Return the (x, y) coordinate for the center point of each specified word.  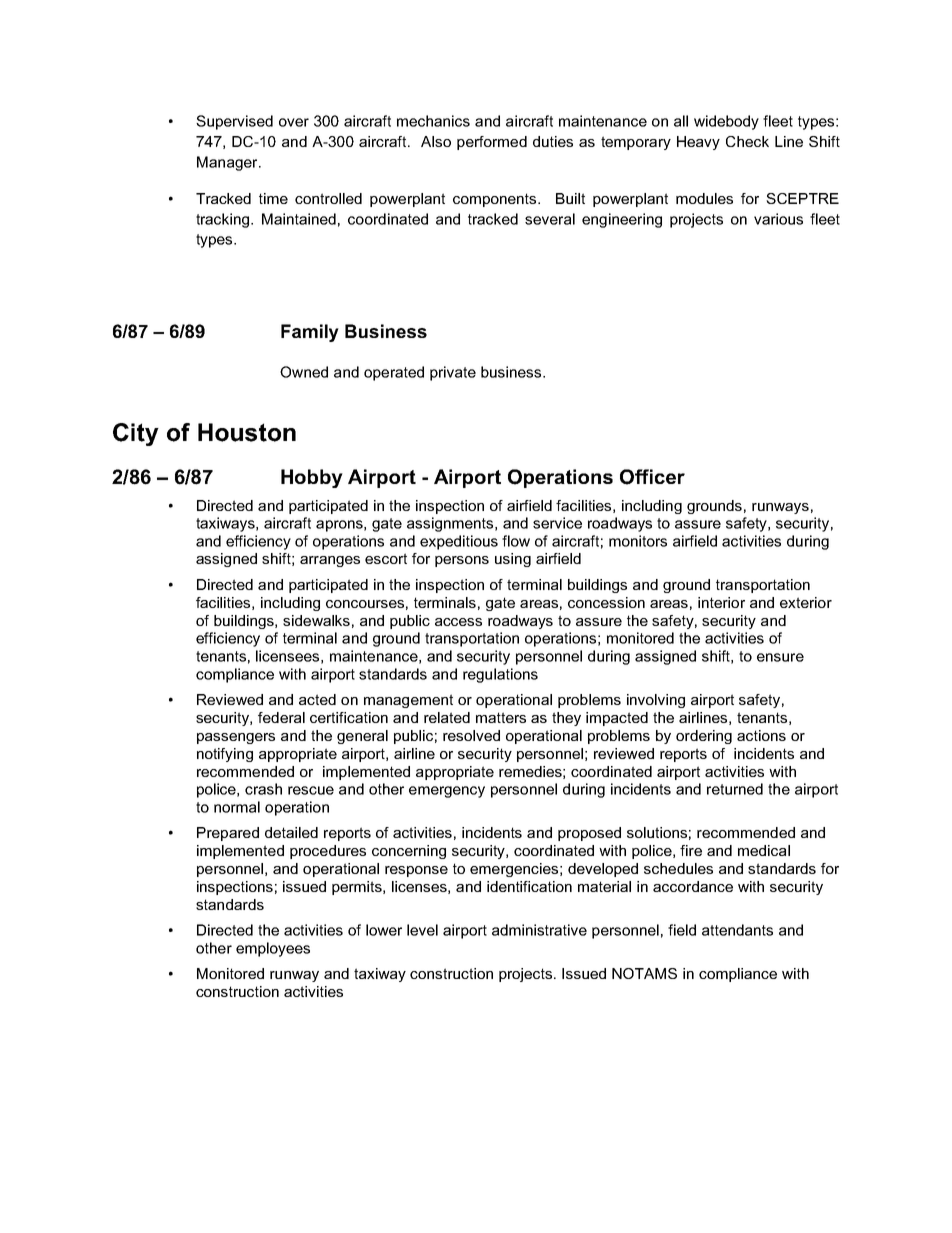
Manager (228, 163)
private (453, 373)
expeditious (459, 542)
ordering (704, 737)
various (778, 219)
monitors (638, 541)
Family (310, 333)
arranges (330, 561)
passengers (236, 738)
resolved (471, 735)
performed (492, 143)
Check (747, 141)
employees (273, 949)
